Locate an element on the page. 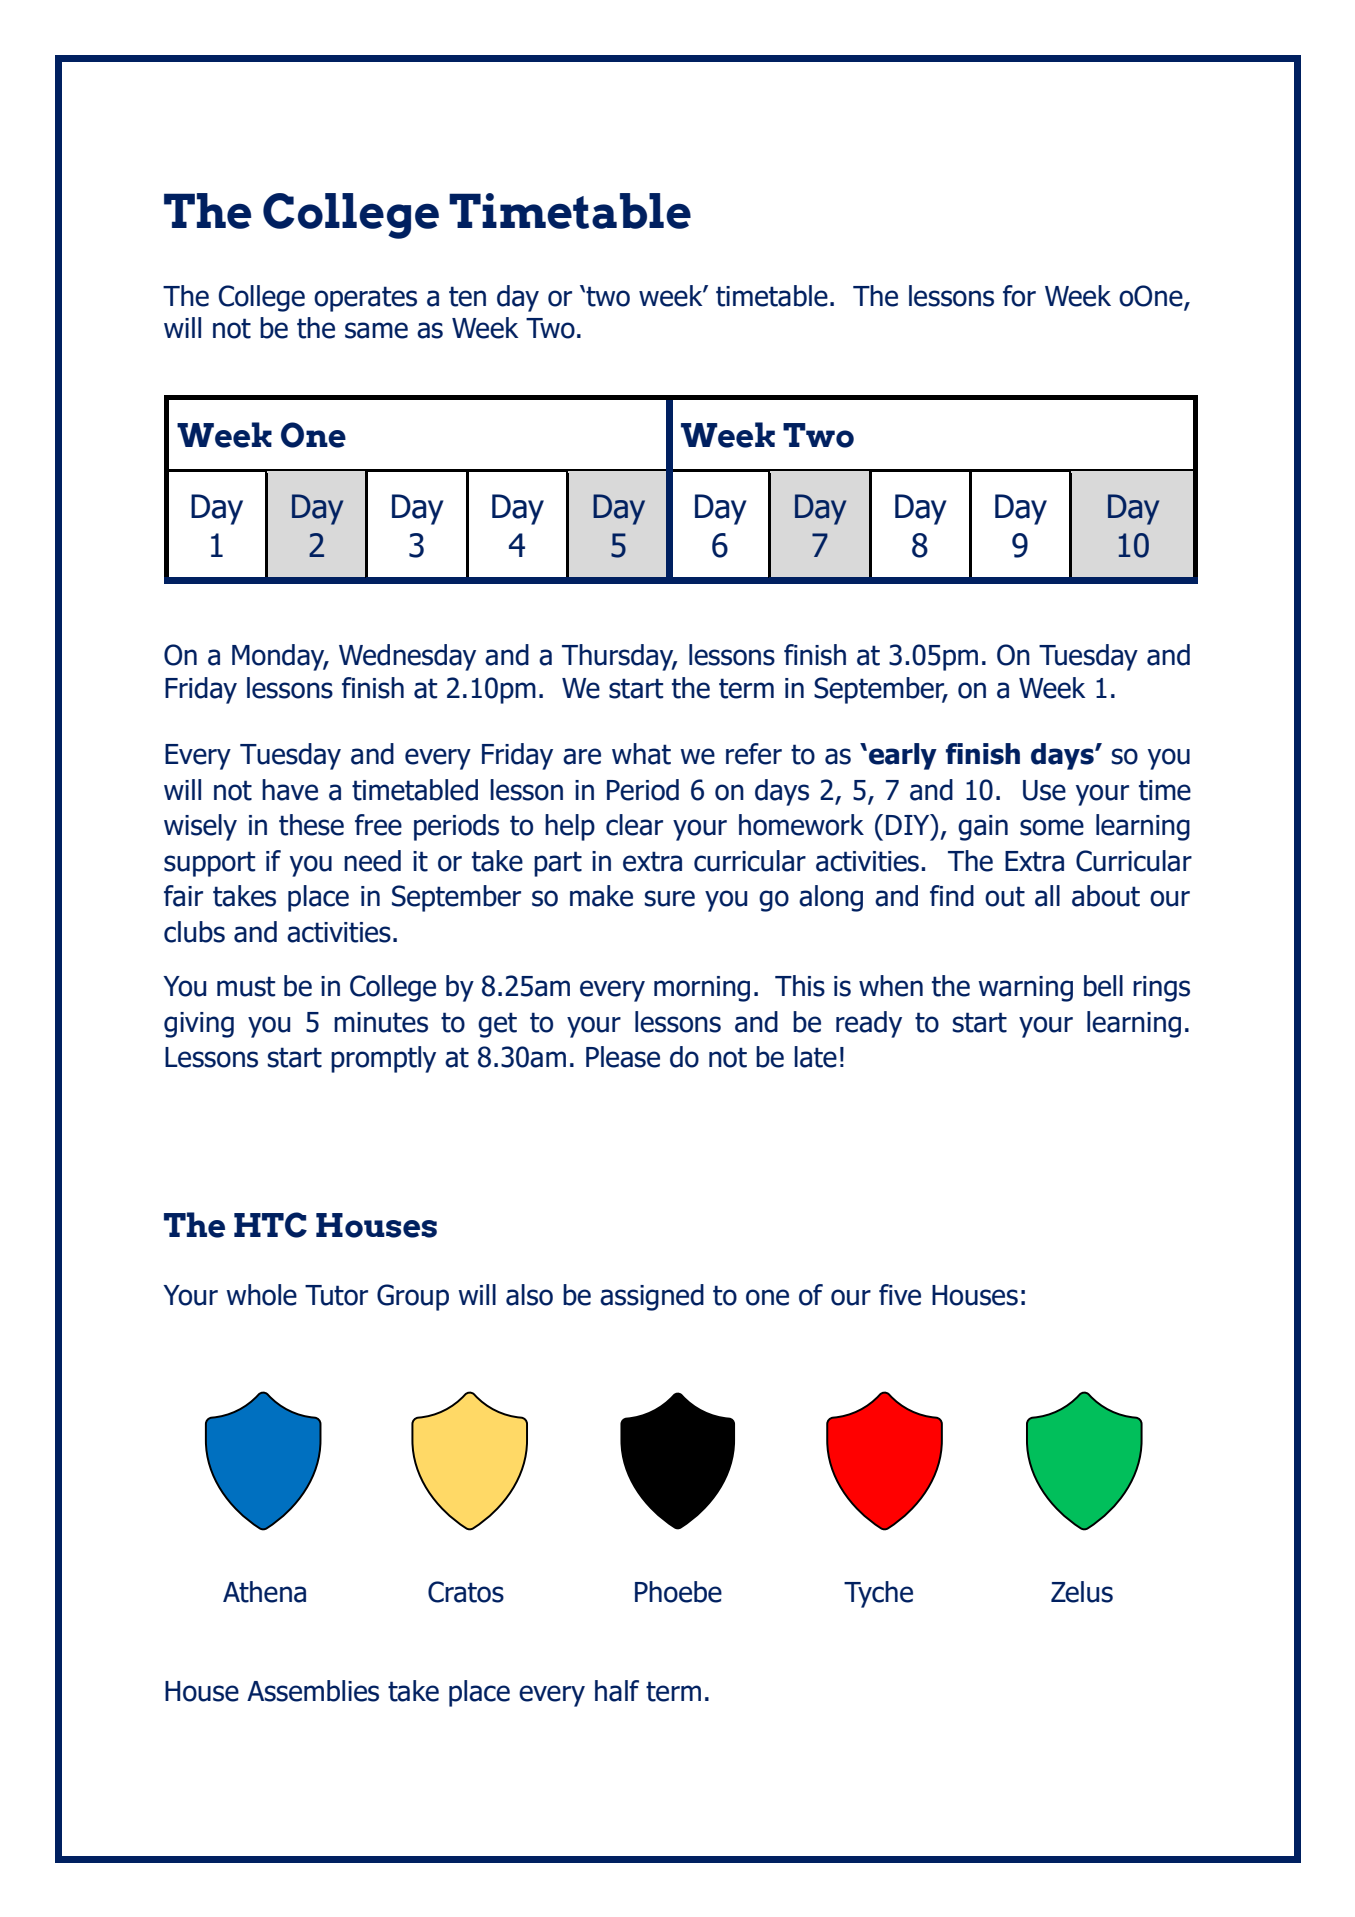 This document has width=1355, height=1917. warning is located at coordinates (1025, 989).
